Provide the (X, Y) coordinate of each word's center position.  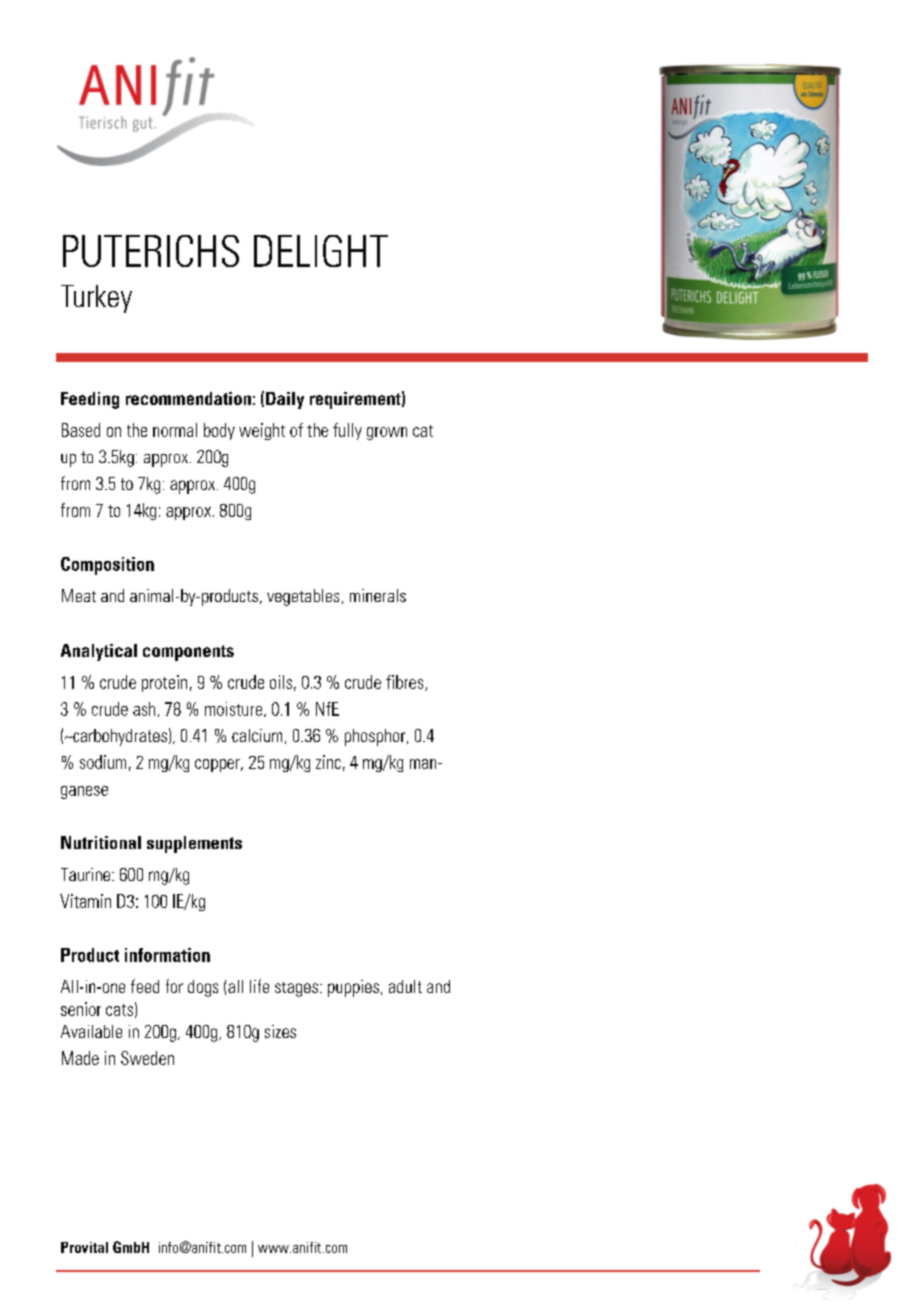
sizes (280, 1031)
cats (119, 1010)
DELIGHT (321, 251)
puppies (353, 988)
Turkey (96, 299)
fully (347, 431)
